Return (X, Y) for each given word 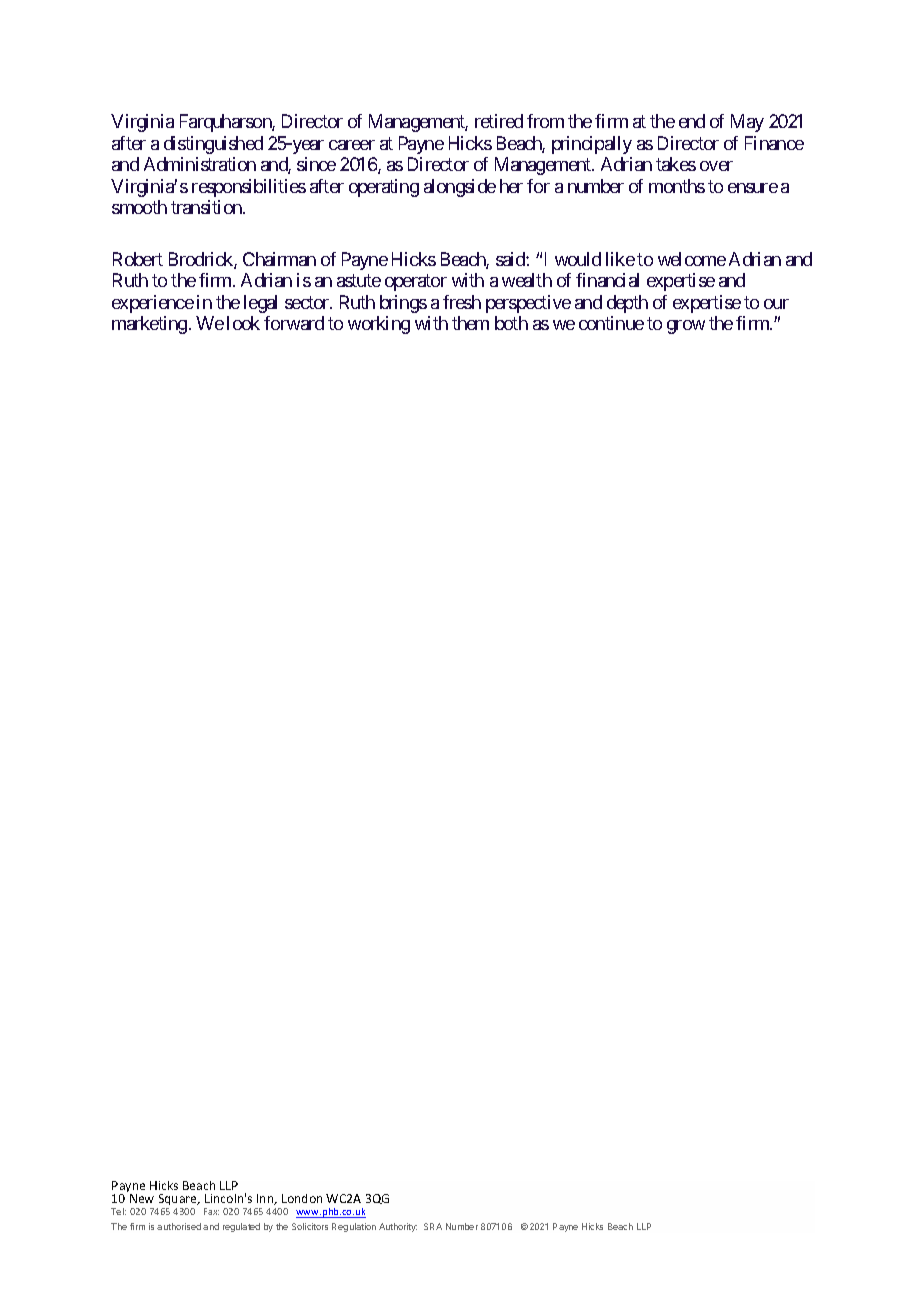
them (470, 323)
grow (686, 327)
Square (179, 1199)
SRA (433, 1226)
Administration (200, 164)
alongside (460, 188)
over (716, 166)
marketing (149, 325)
